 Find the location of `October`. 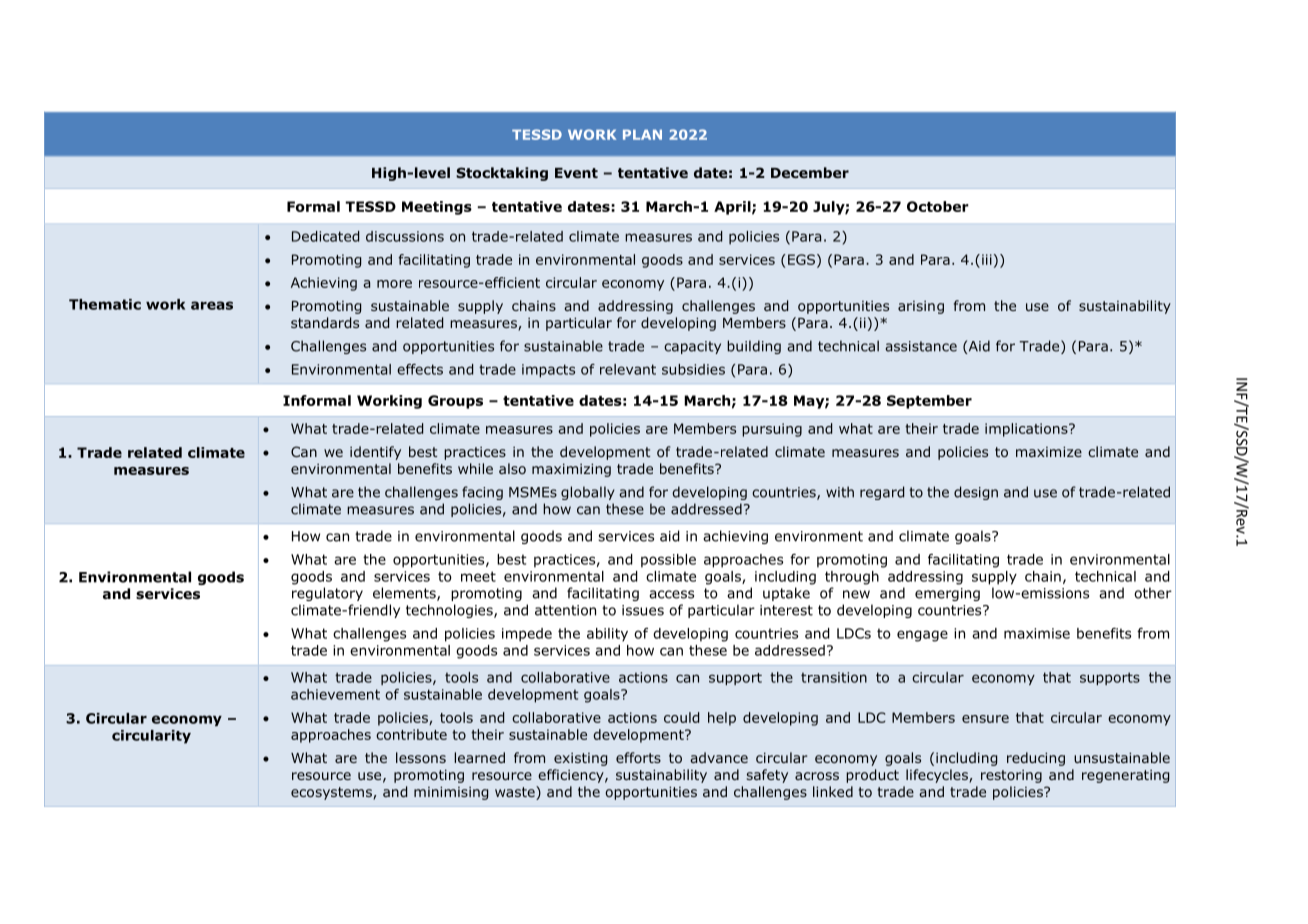

October is located at coordinates (938, 206).
